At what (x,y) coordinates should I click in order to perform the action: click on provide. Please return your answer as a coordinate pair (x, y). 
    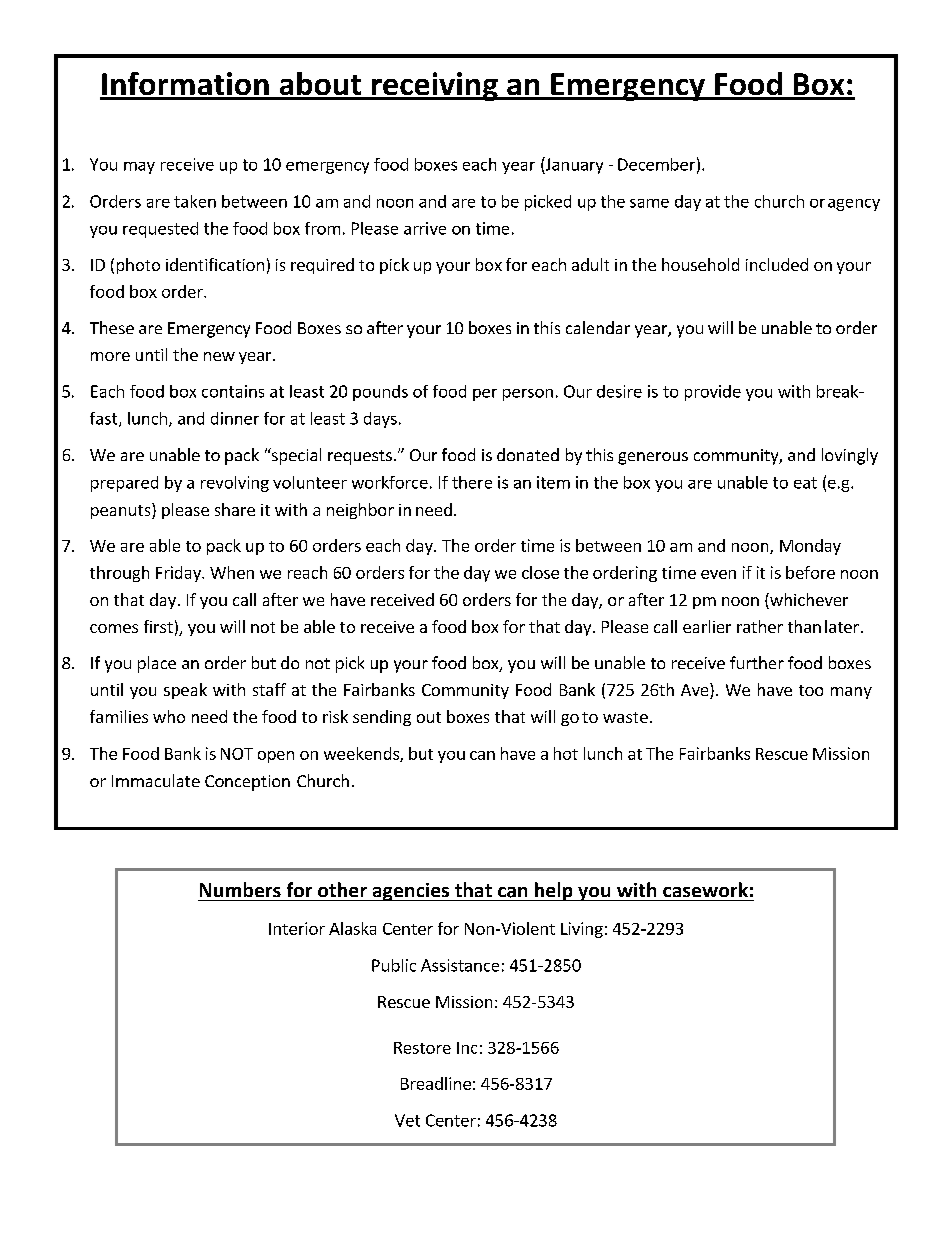
    Looking at the image, I should click on (713, 393).
